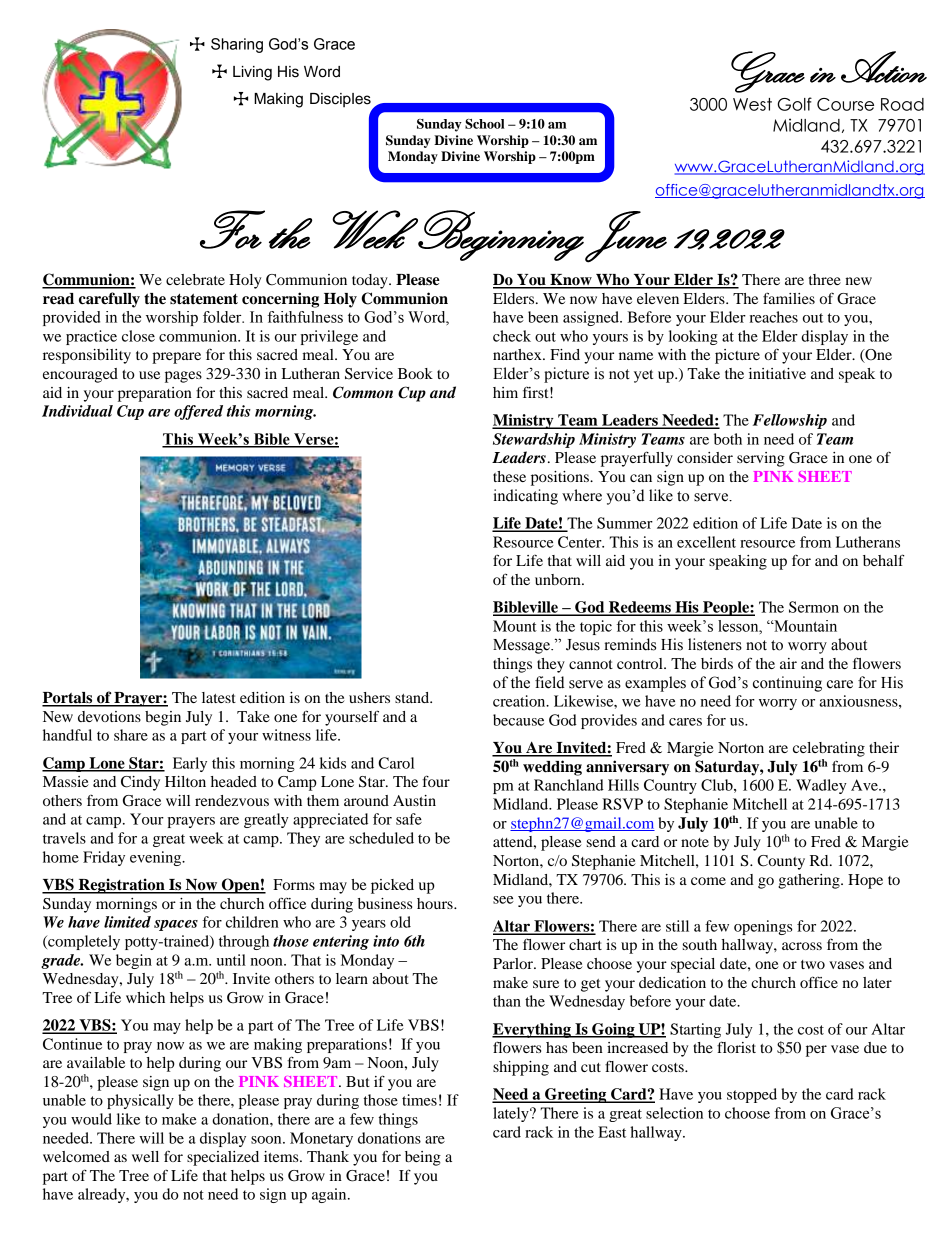 The height and width of the page is (1233, 952). I want to click on offered, so click(198, 412).
